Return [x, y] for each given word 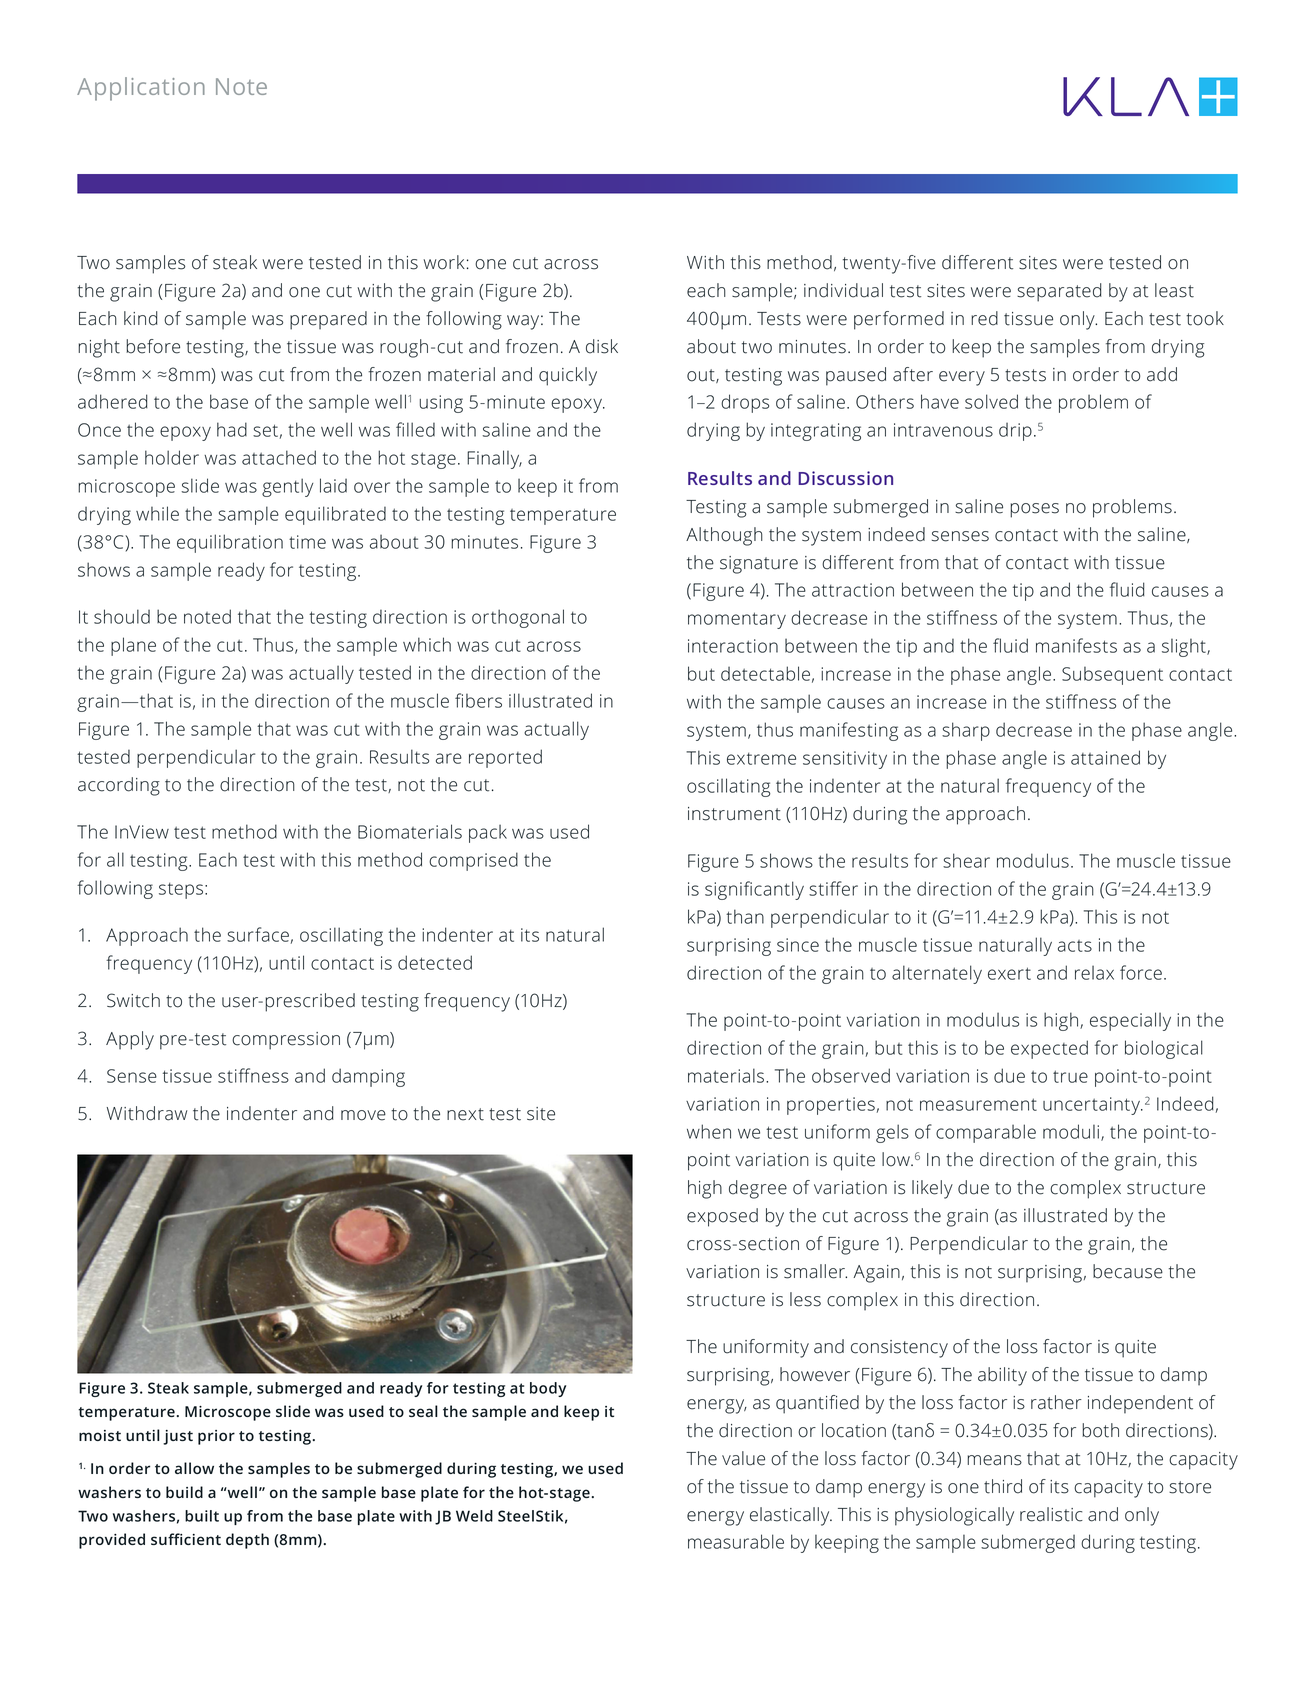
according [119, 786]
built [202, 1516]
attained [1105, 757]
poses [1034, 510]
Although [724, 536]
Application [141, 89]
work [444, 262]
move [363, 1115]
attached [279, 457]
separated [1059, 292]
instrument [734, 814]
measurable [736, 1541]
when [709, 1131]
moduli [1071, 1131]
